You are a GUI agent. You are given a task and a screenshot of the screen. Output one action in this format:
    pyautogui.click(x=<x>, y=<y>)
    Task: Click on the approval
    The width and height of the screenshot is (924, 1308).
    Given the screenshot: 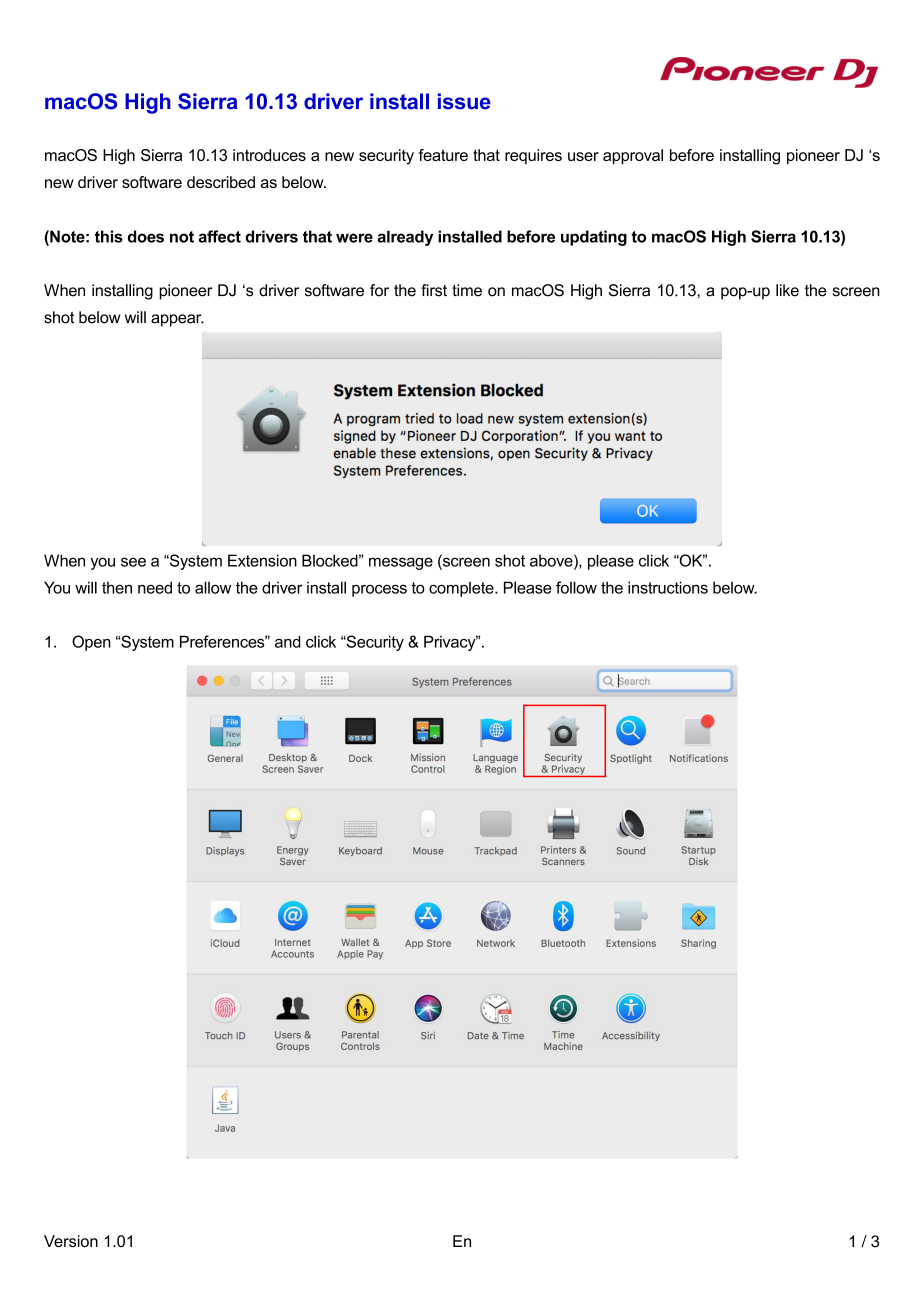 What is the action you would take?
    pyautogui.click(x=633, y=156)
